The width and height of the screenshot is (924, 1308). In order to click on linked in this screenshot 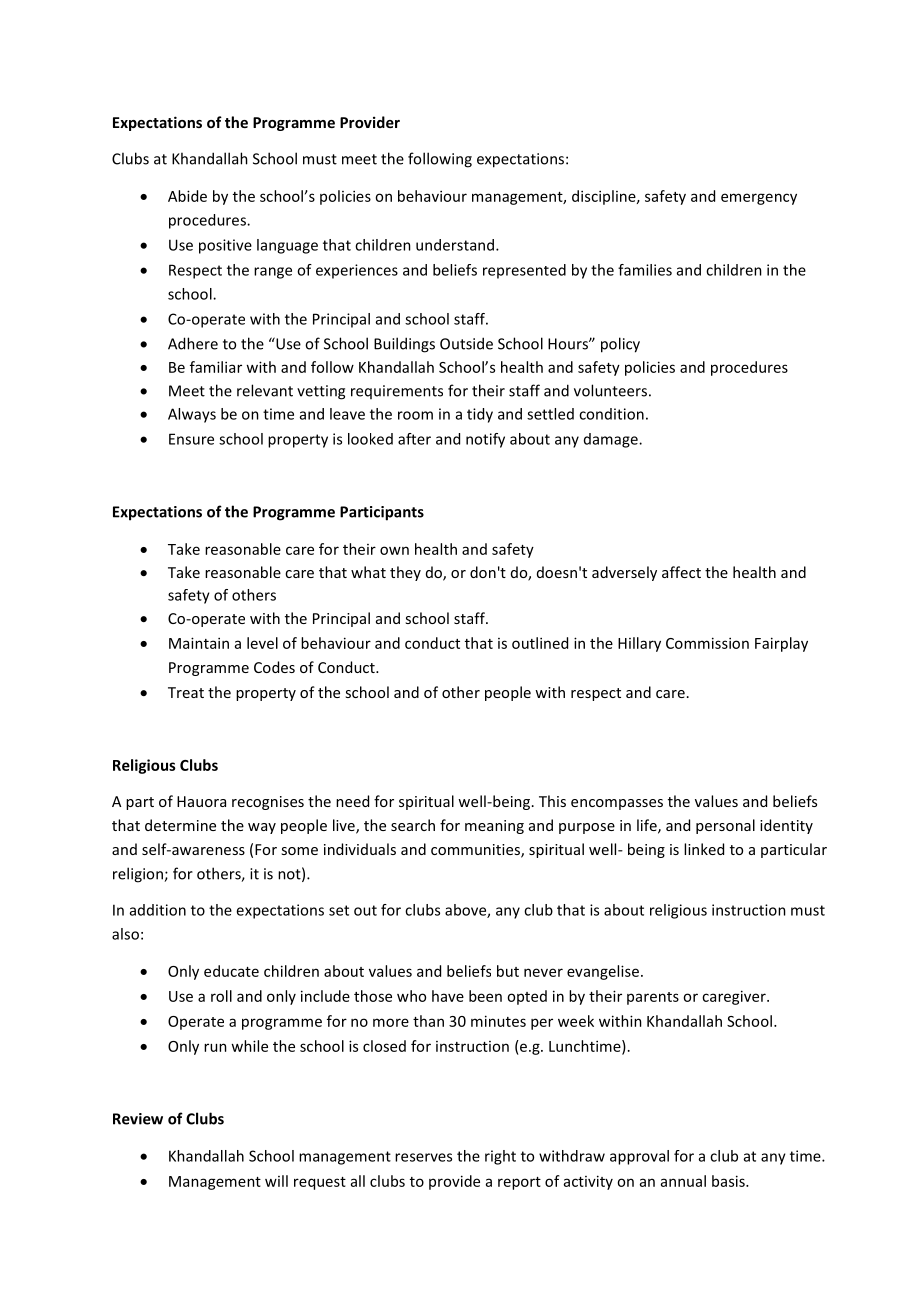, I will do `click(704, 849)`.
